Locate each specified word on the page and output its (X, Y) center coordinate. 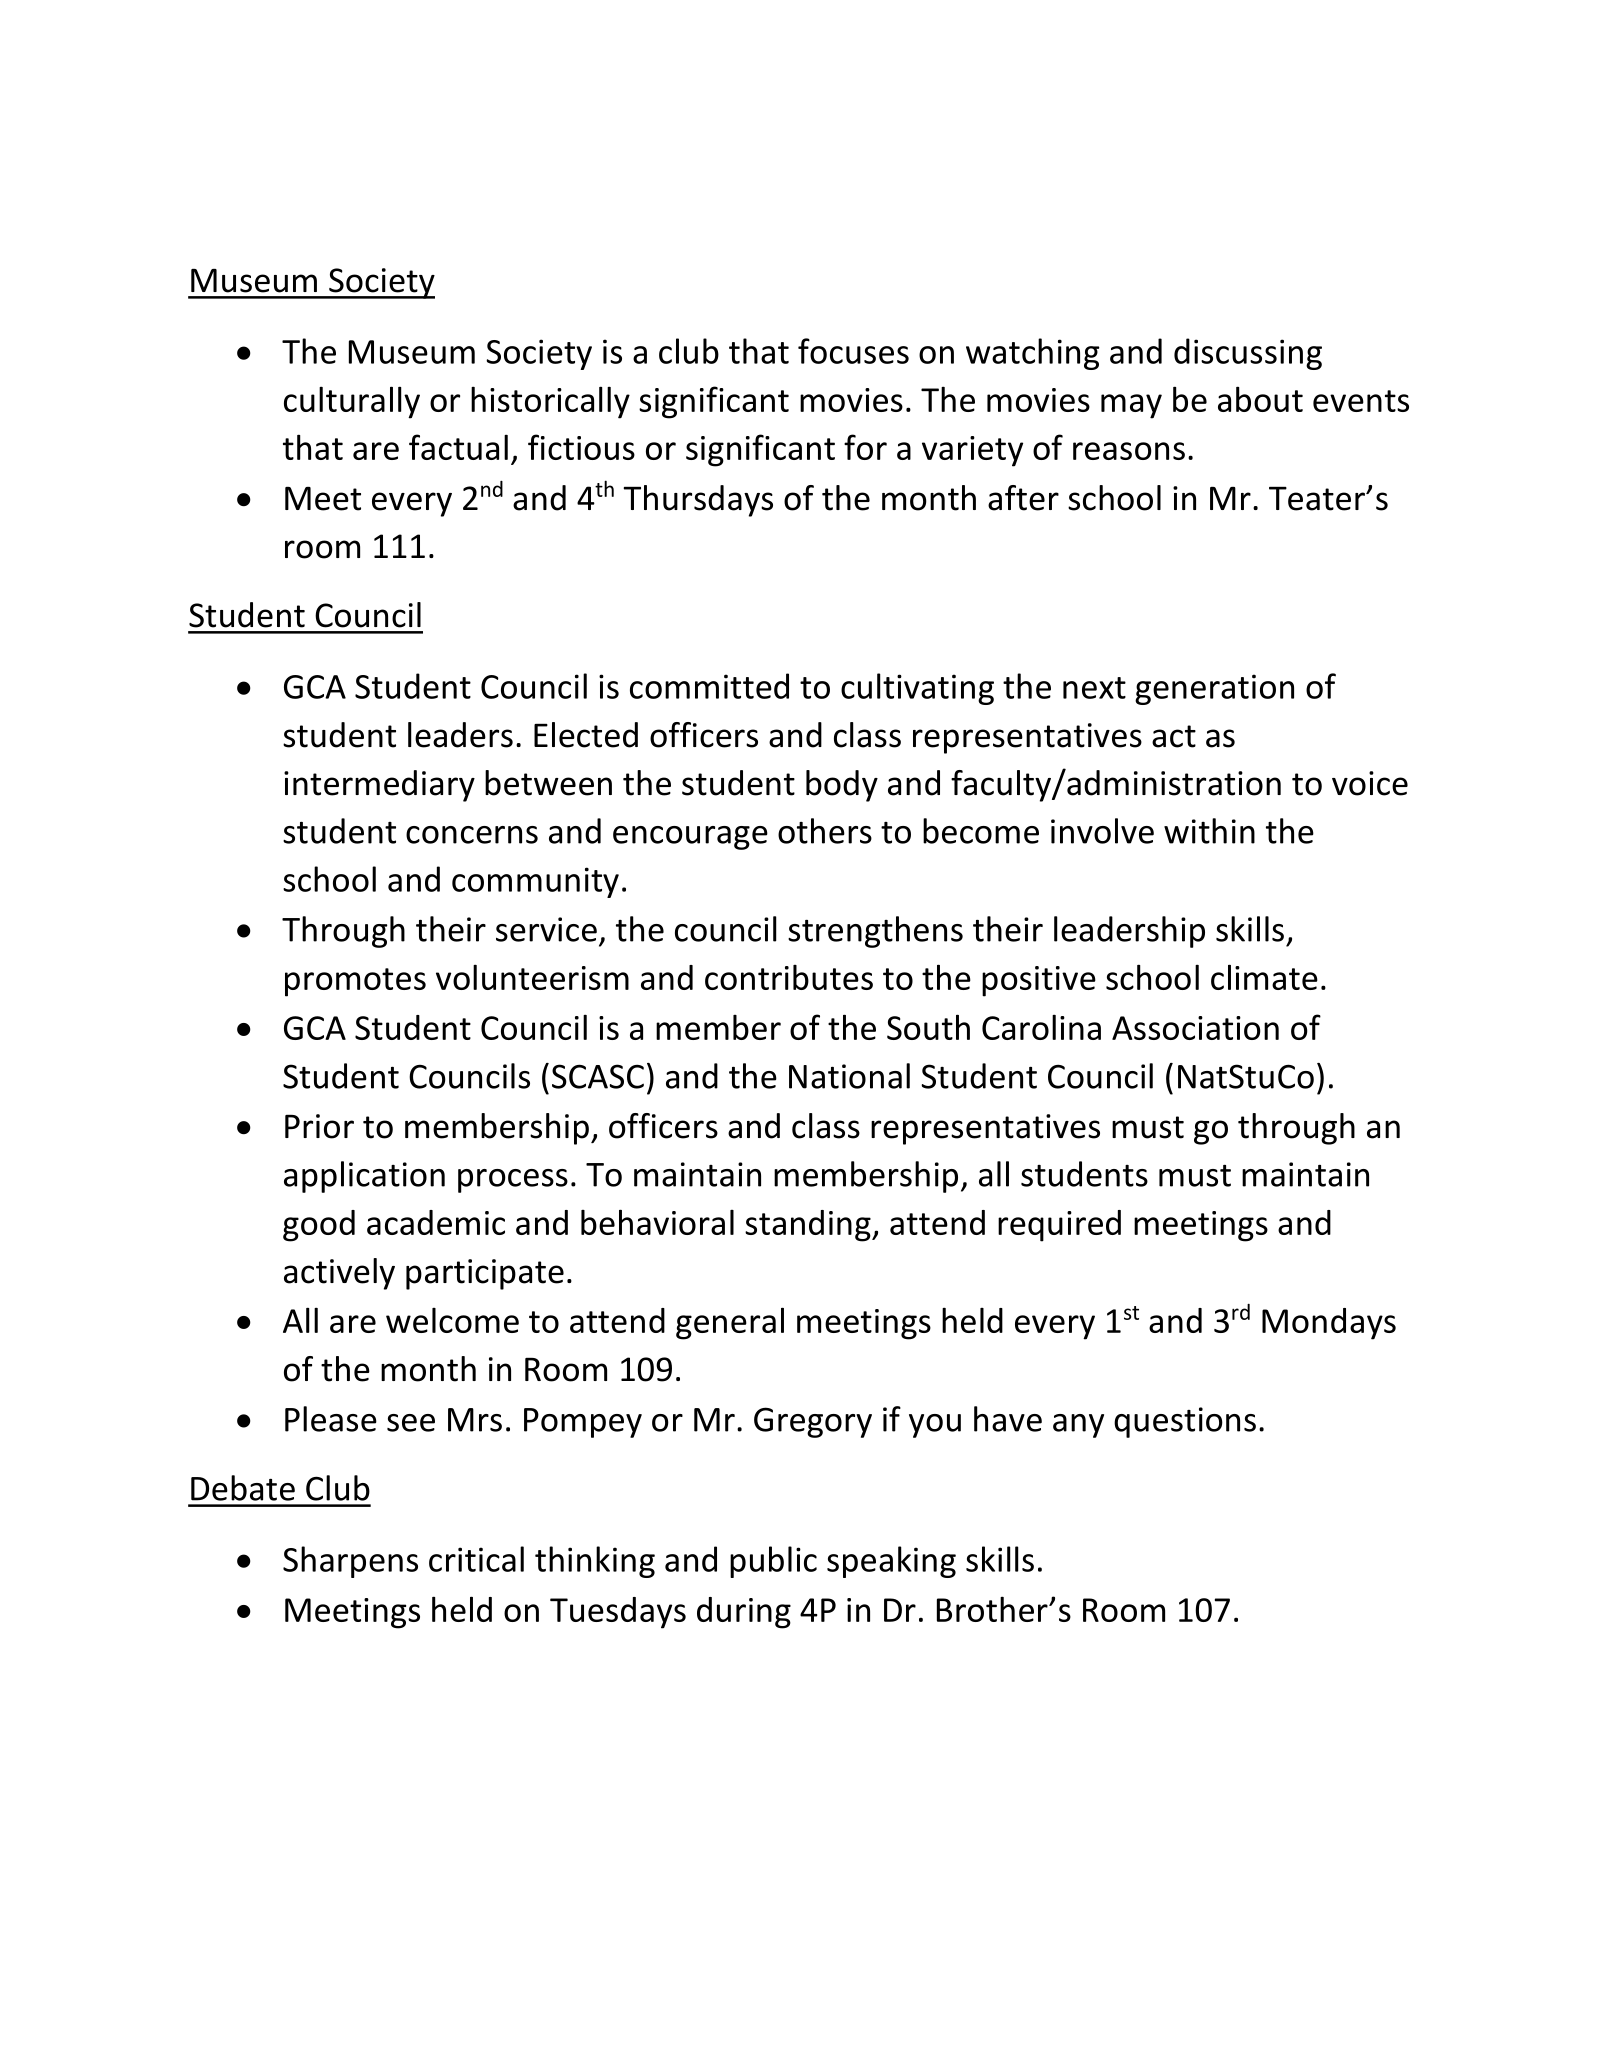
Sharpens (350, 1562)
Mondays (1329, 1324)
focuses (853, 351)
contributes (789, 977)
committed (709, 686)
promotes (355, 982)
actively (339, 1274)
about (1260, 399)
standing (809, 1226)
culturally (352, 402)
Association (1195, 1028)
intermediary (379, 786)
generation (1214, 689)
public (773, 1562)
